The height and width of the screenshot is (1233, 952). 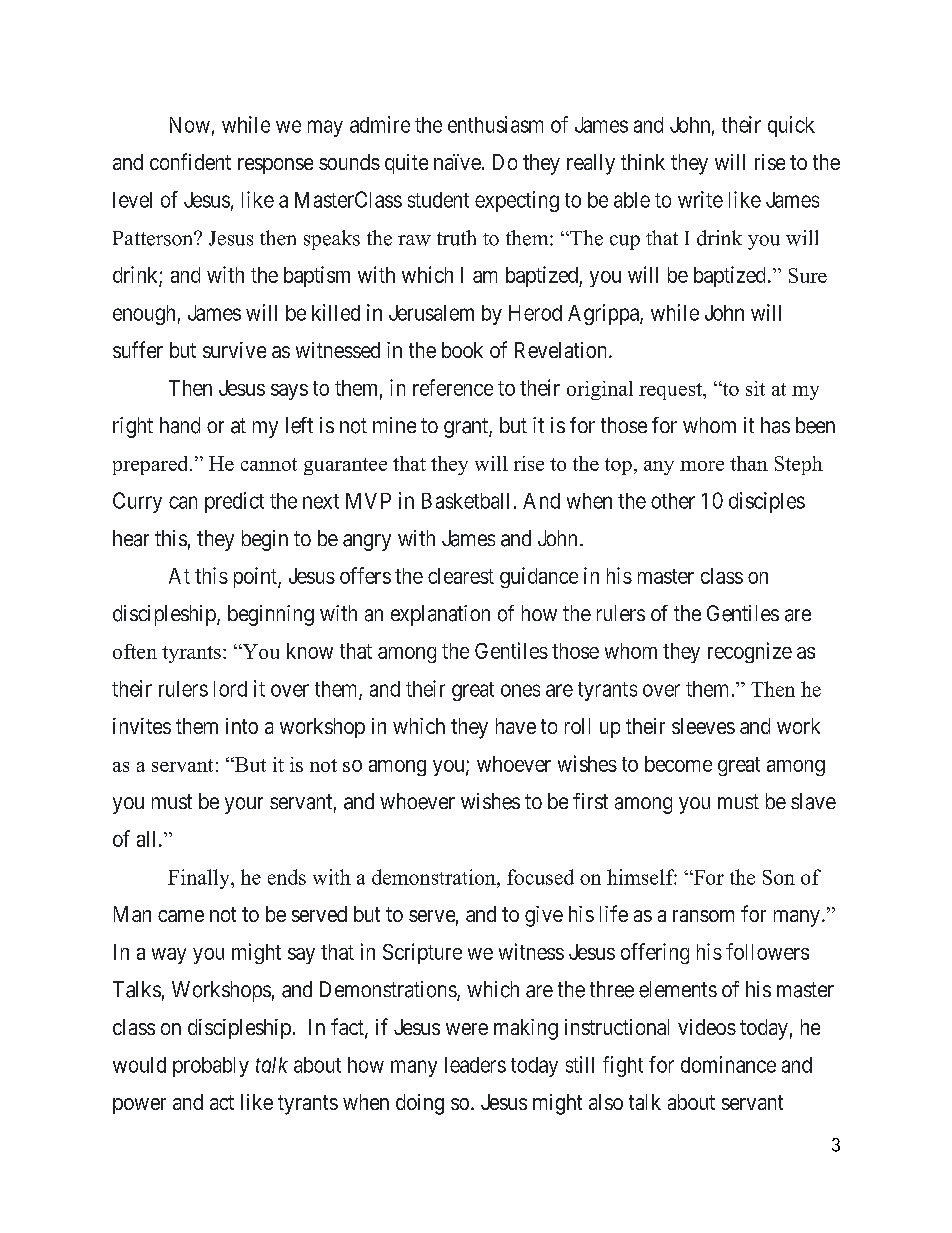 I want to click on survive, so click(x=234, y=350).
